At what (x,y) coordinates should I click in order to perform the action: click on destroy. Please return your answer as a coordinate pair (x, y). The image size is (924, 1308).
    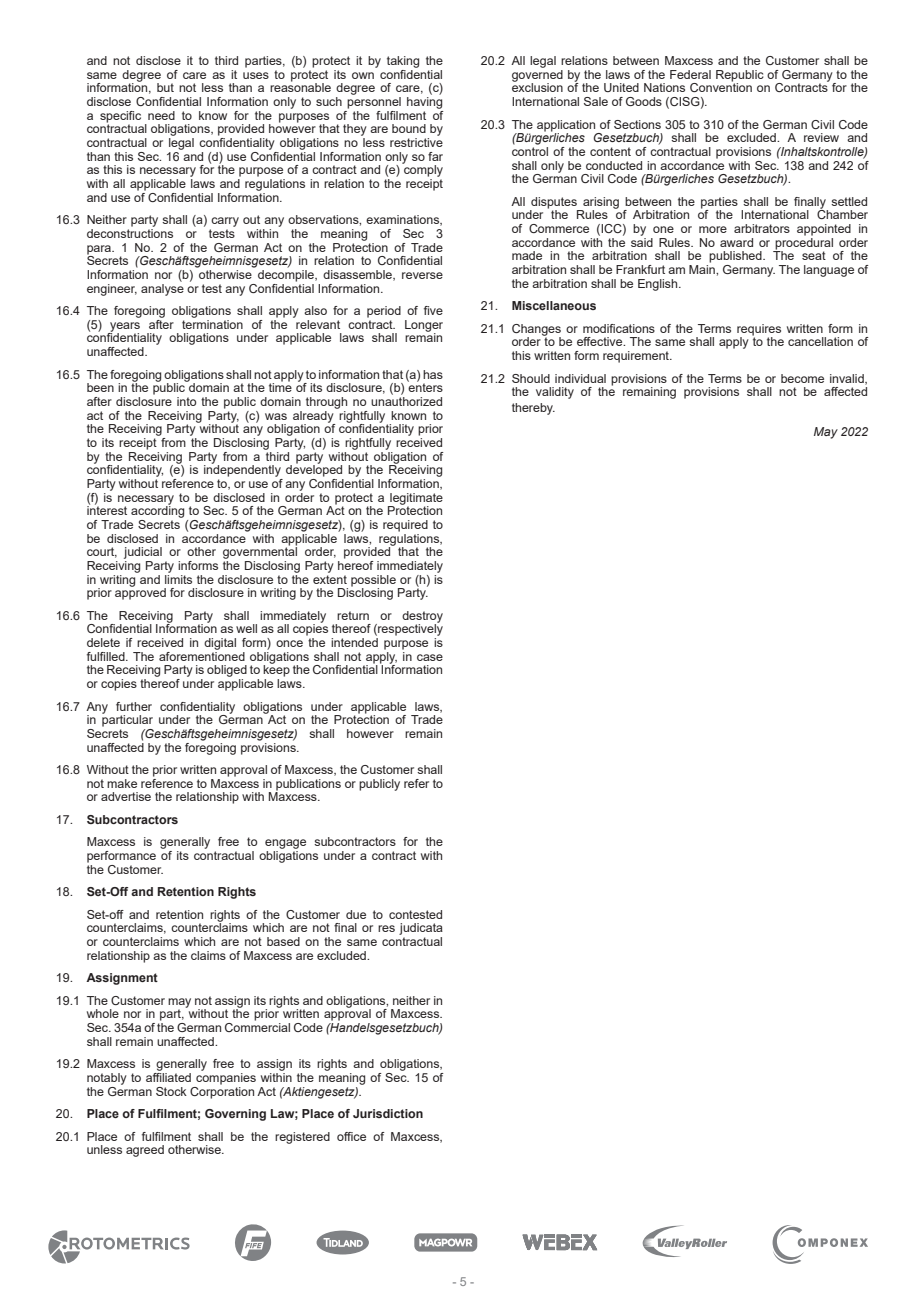
    Looking at the image, I should click on (422, 618).
